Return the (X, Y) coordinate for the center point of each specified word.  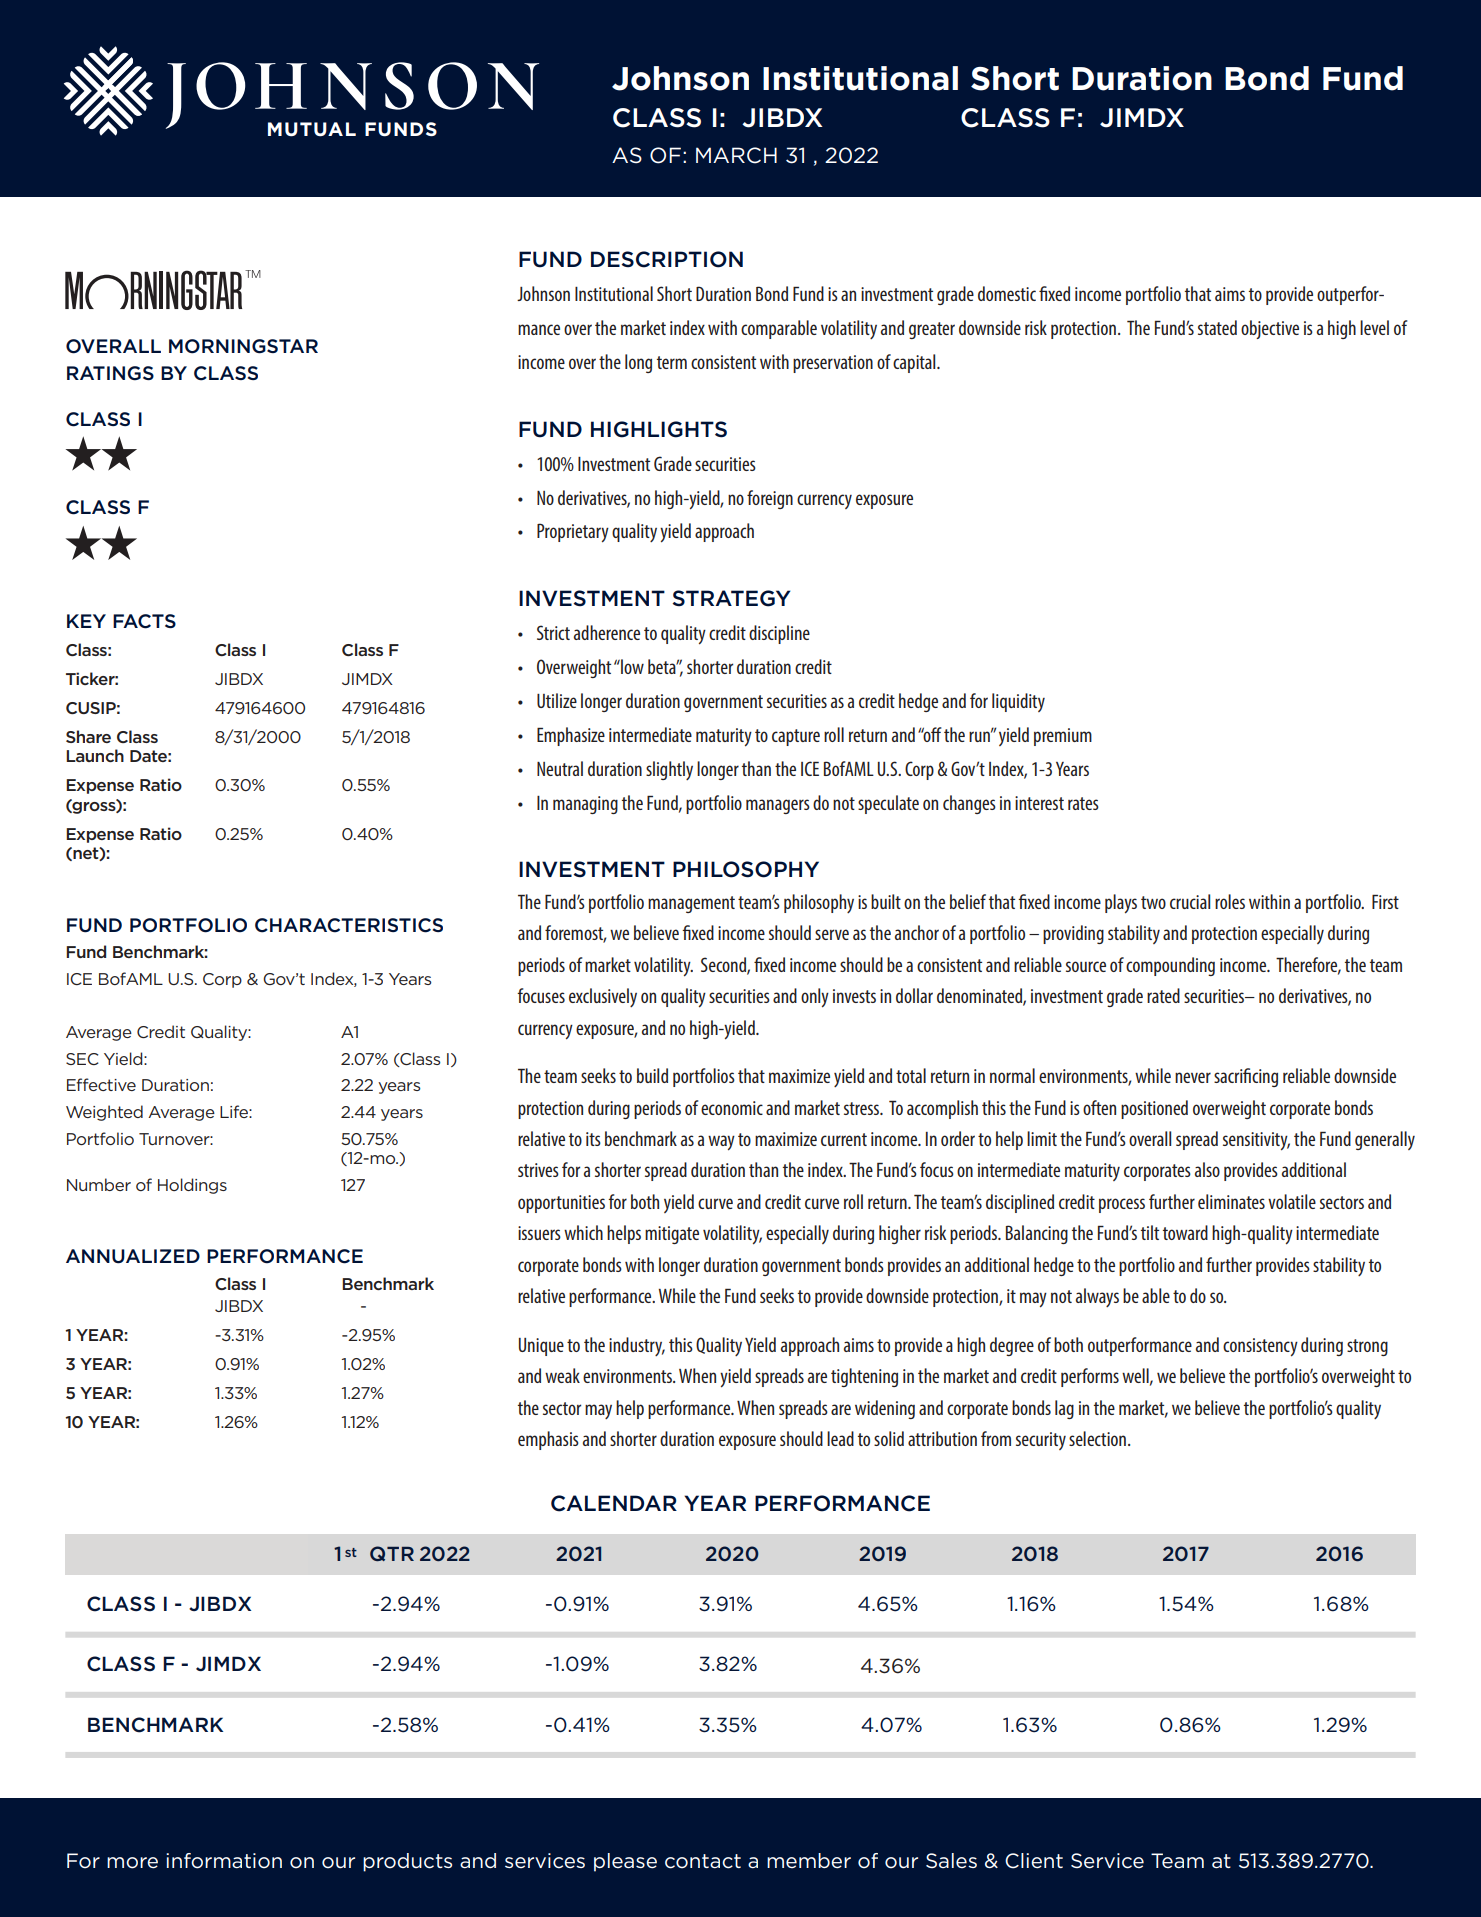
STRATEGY (731, 598)
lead (840, 1438)
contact (703, 1861)
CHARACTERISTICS (349, 925)
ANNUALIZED (133, 1256)
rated (1163, 995)
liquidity (1018, 702)
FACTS (144, 621)
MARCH (736, 155)
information (224, 1861)
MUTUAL (312, 129)
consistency (1260, 1347)
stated (1217, 327)
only (815, 998)
